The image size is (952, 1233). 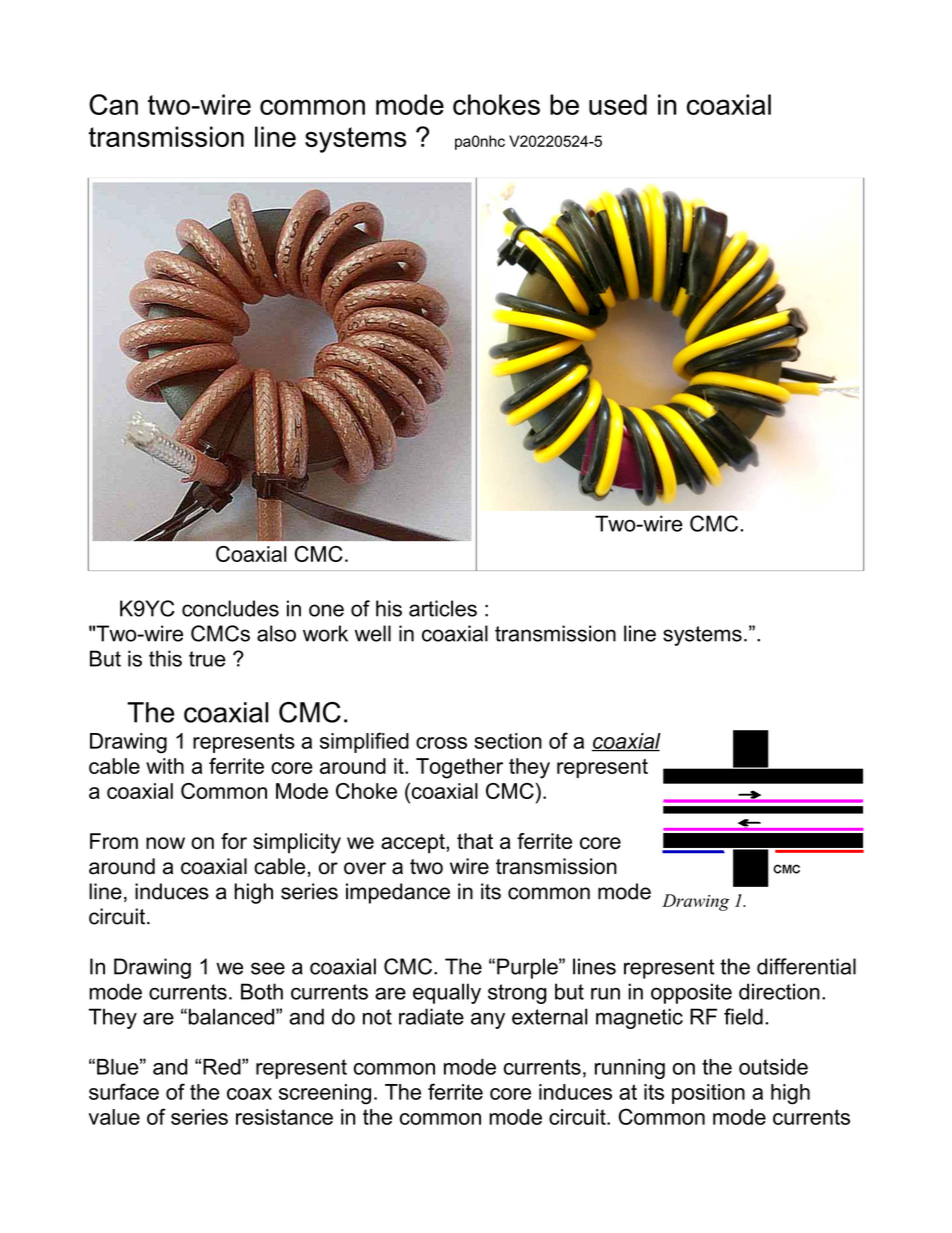 I want to click on Can, so click(x=113, y=104).
